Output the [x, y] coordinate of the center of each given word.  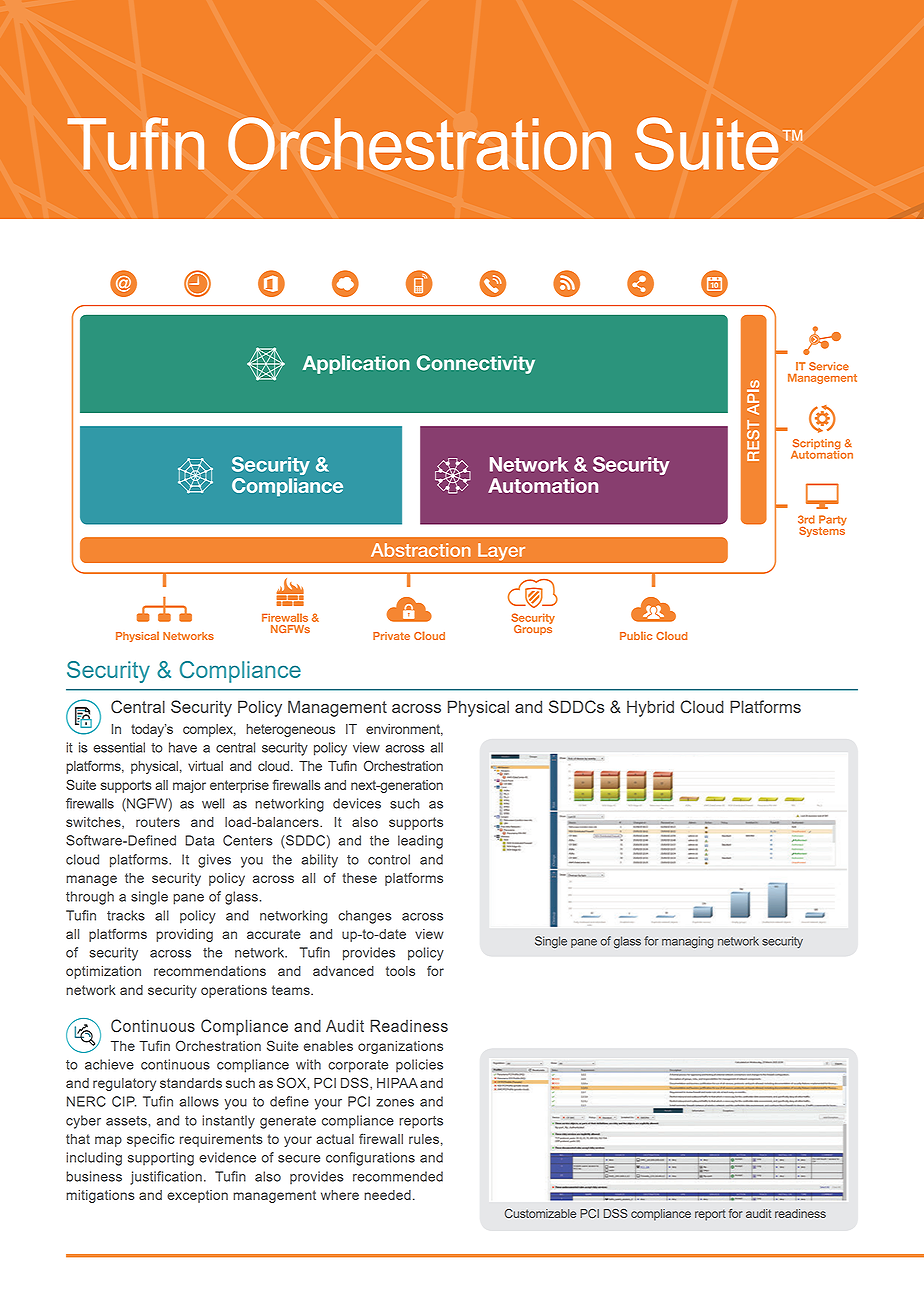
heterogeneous [290, 730]
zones [395, 1103]
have [183, 747]
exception [197, 1196]
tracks [126, 915]
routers [158, 822]
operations [234, 991]
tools [400, 971]
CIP [124, 1101]
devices [357, 803]
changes [365, 917]
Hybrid [650, 708]
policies [419, 1065]
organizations [400, 1047]
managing [688, 942]
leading [420, 842]
